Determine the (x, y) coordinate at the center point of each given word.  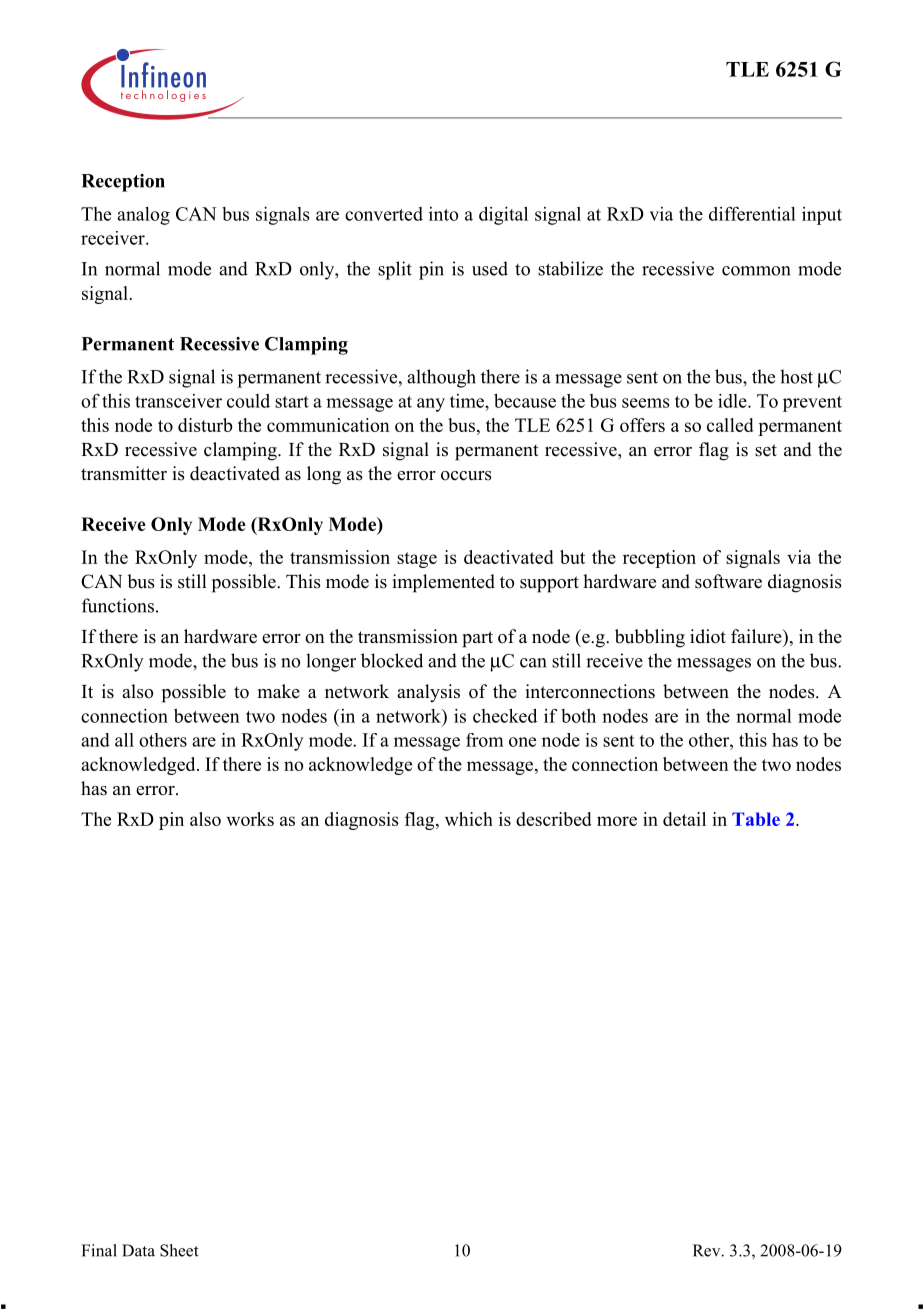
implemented (444, 583)
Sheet (179, 1250)
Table (756, 819)
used (490, 268)
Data (138, 1250)
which (469, 819)
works (250, 819)
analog (143, 216)
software (728, 581)
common (756, 271)
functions (118, 605)
